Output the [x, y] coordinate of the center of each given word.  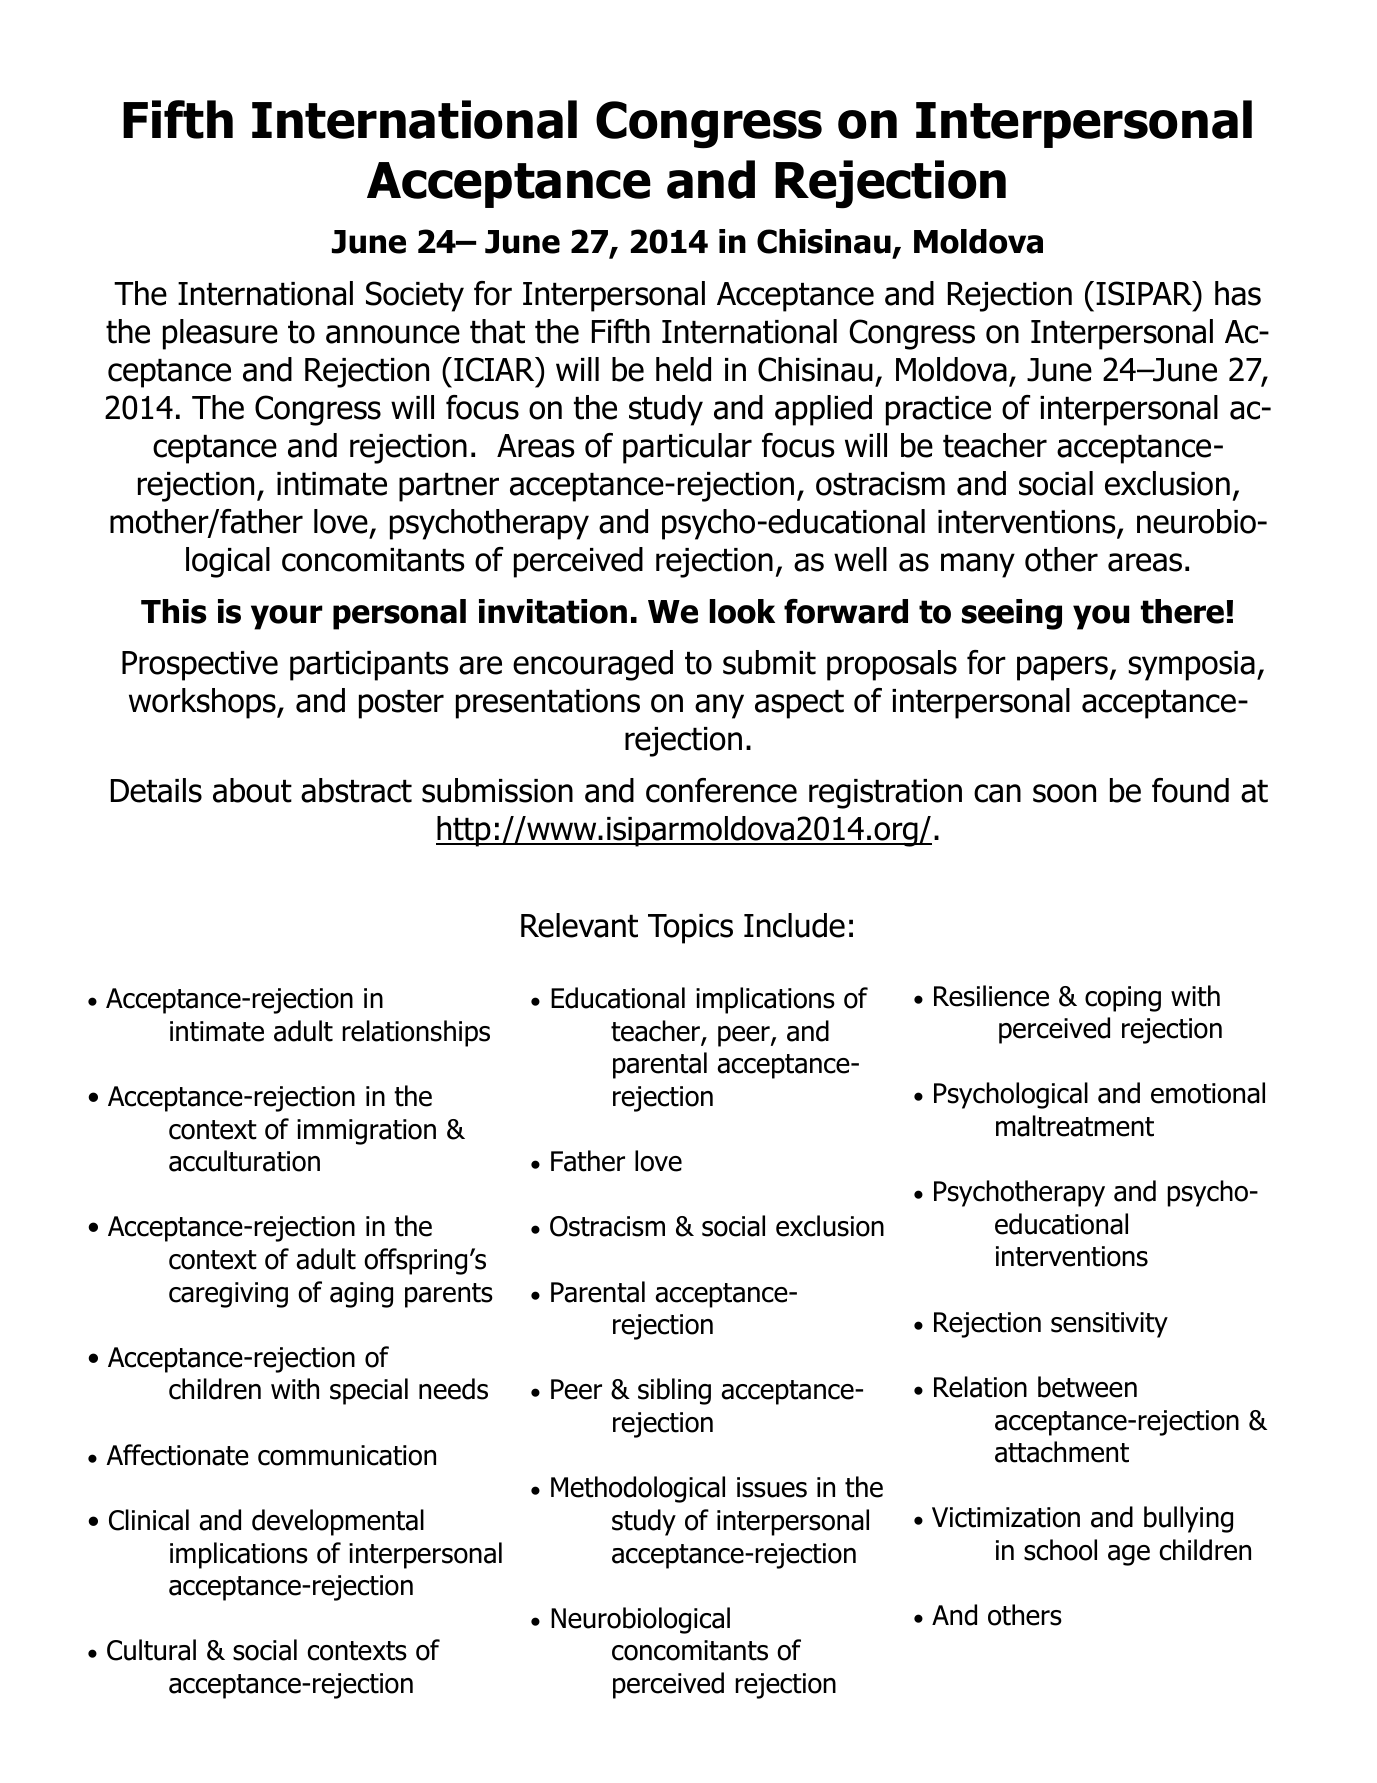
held [683, 369]
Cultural [151, 1650]
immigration [366, 1132]
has [1238, 293]
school [1060, 1550]
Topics [690, 929]
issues [772, 1487]
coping [1123, 999]
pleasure [220, 334]
